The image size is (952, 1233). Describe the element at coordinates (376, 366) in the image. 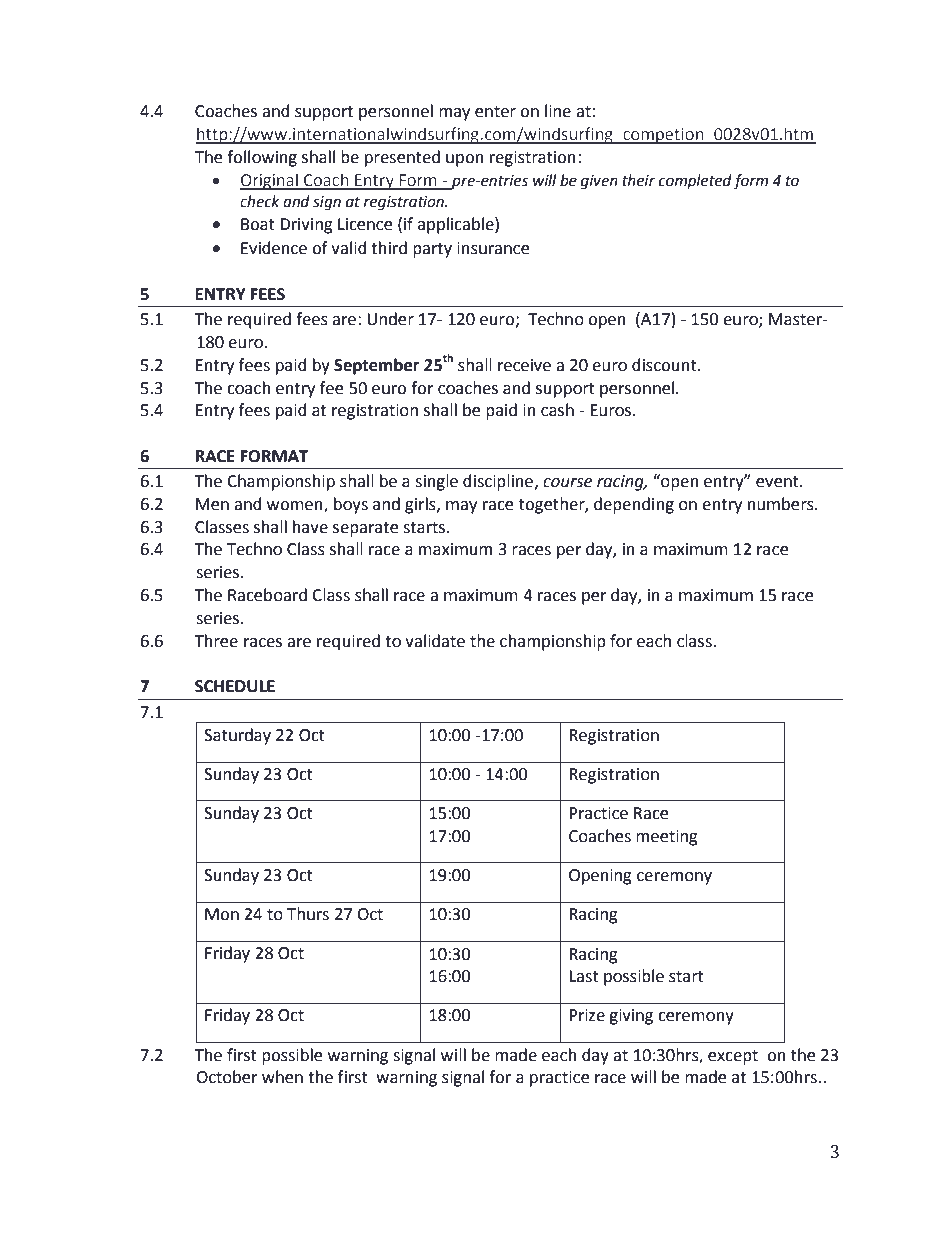

I see `September` at that location.
